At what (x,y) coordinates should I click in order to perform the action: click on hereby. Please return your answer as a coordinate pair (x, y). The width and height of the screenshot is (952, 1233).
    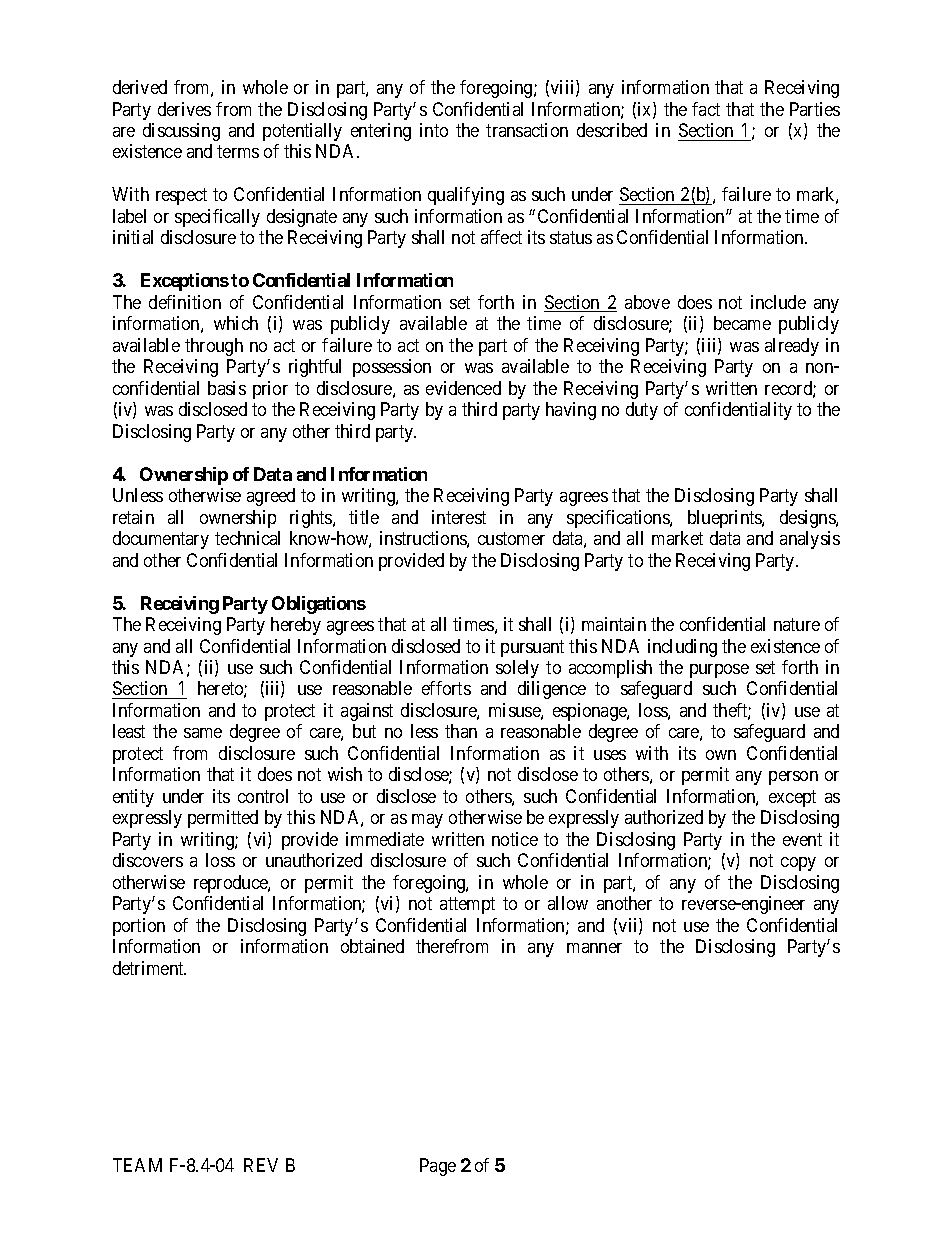
    Looking at the image, I should click on (296, 626).
